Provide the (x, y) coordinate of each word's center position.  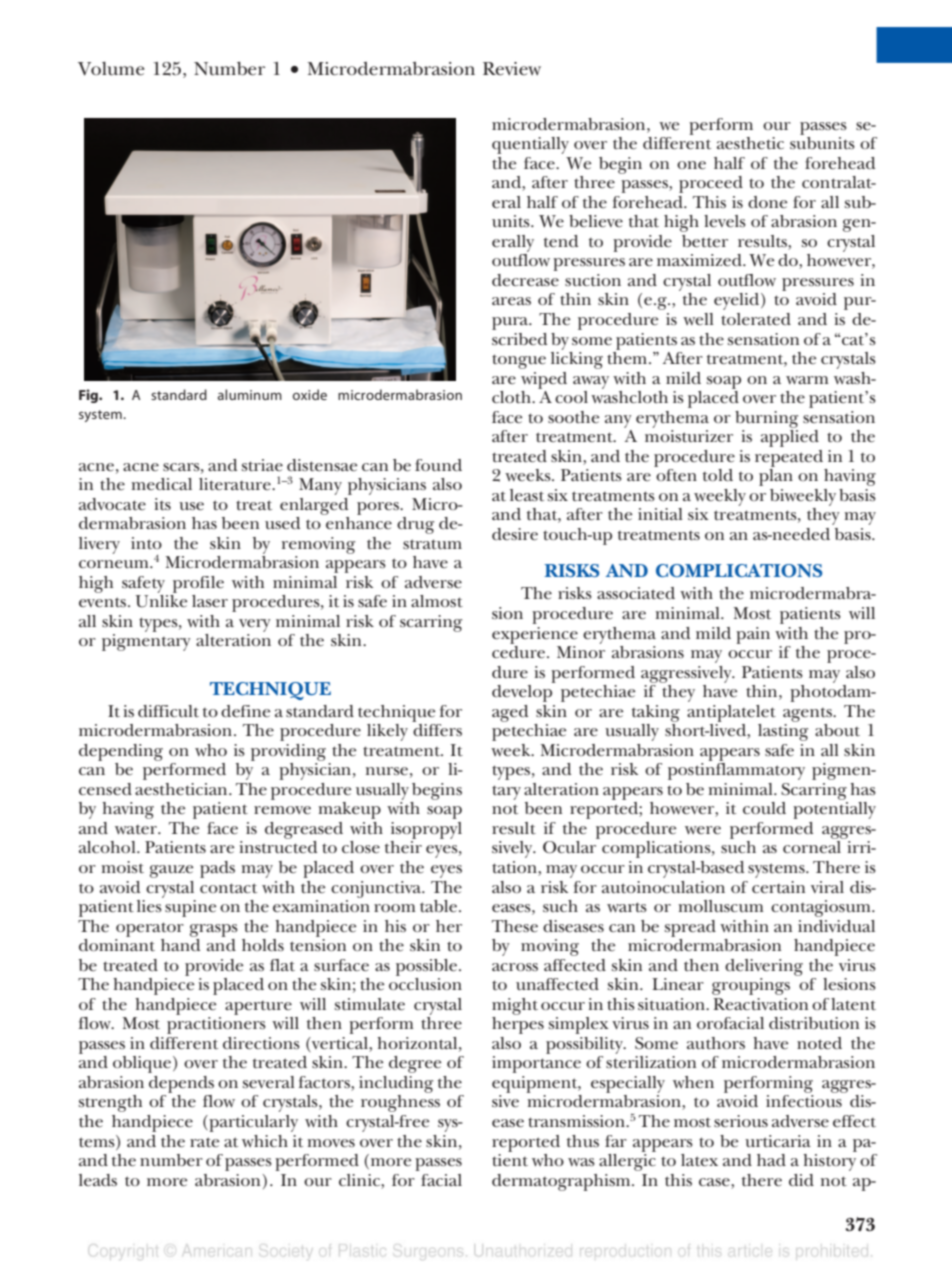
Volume (111, 69)
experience (535, 635)
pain (753, 635)
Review (512, 69)
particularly (252, 1123)
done (767, 202)
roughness (400, 1103)
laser (210, 601)
